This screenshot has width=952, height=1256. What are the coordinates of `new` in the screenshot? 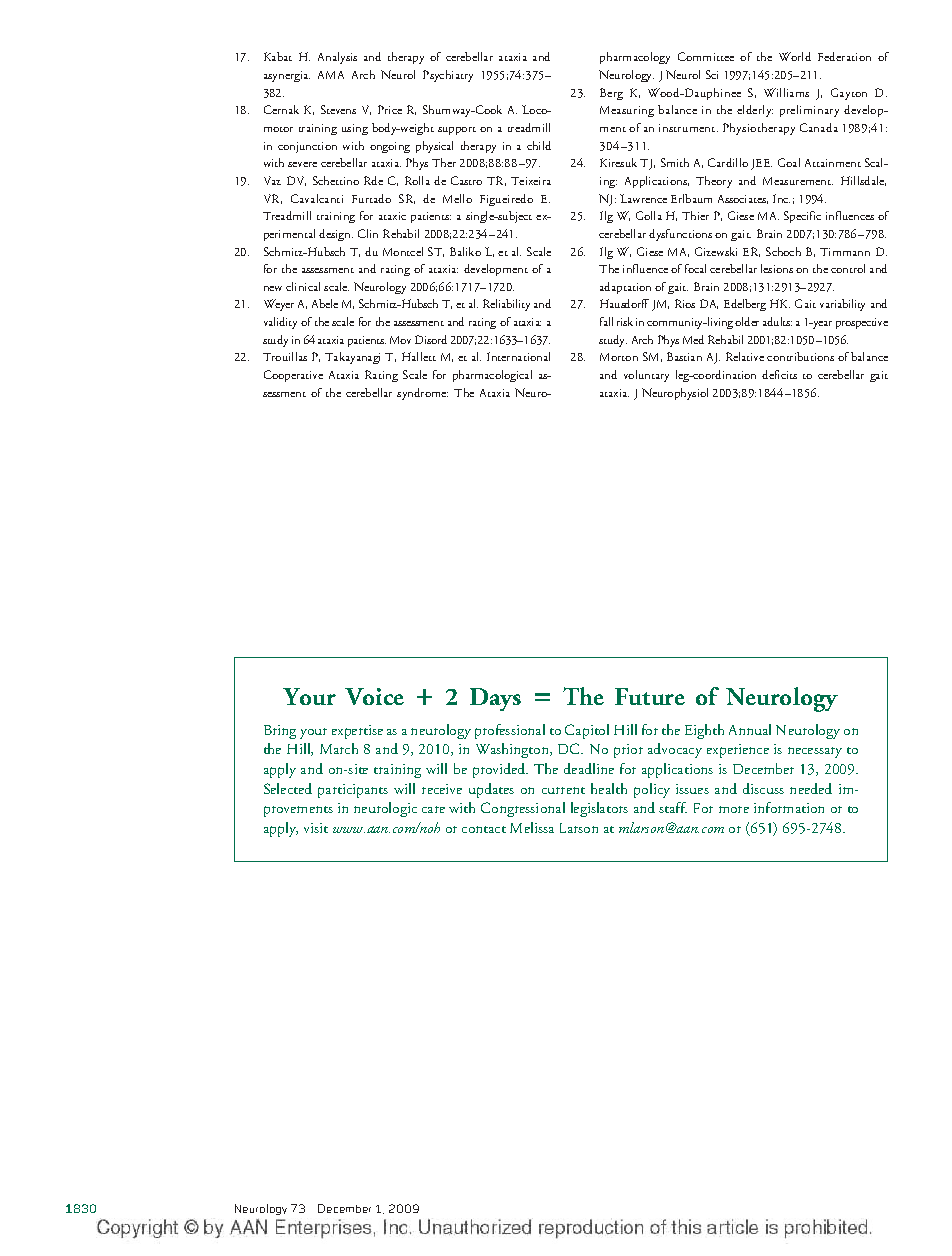 It's located at (273, 288).
